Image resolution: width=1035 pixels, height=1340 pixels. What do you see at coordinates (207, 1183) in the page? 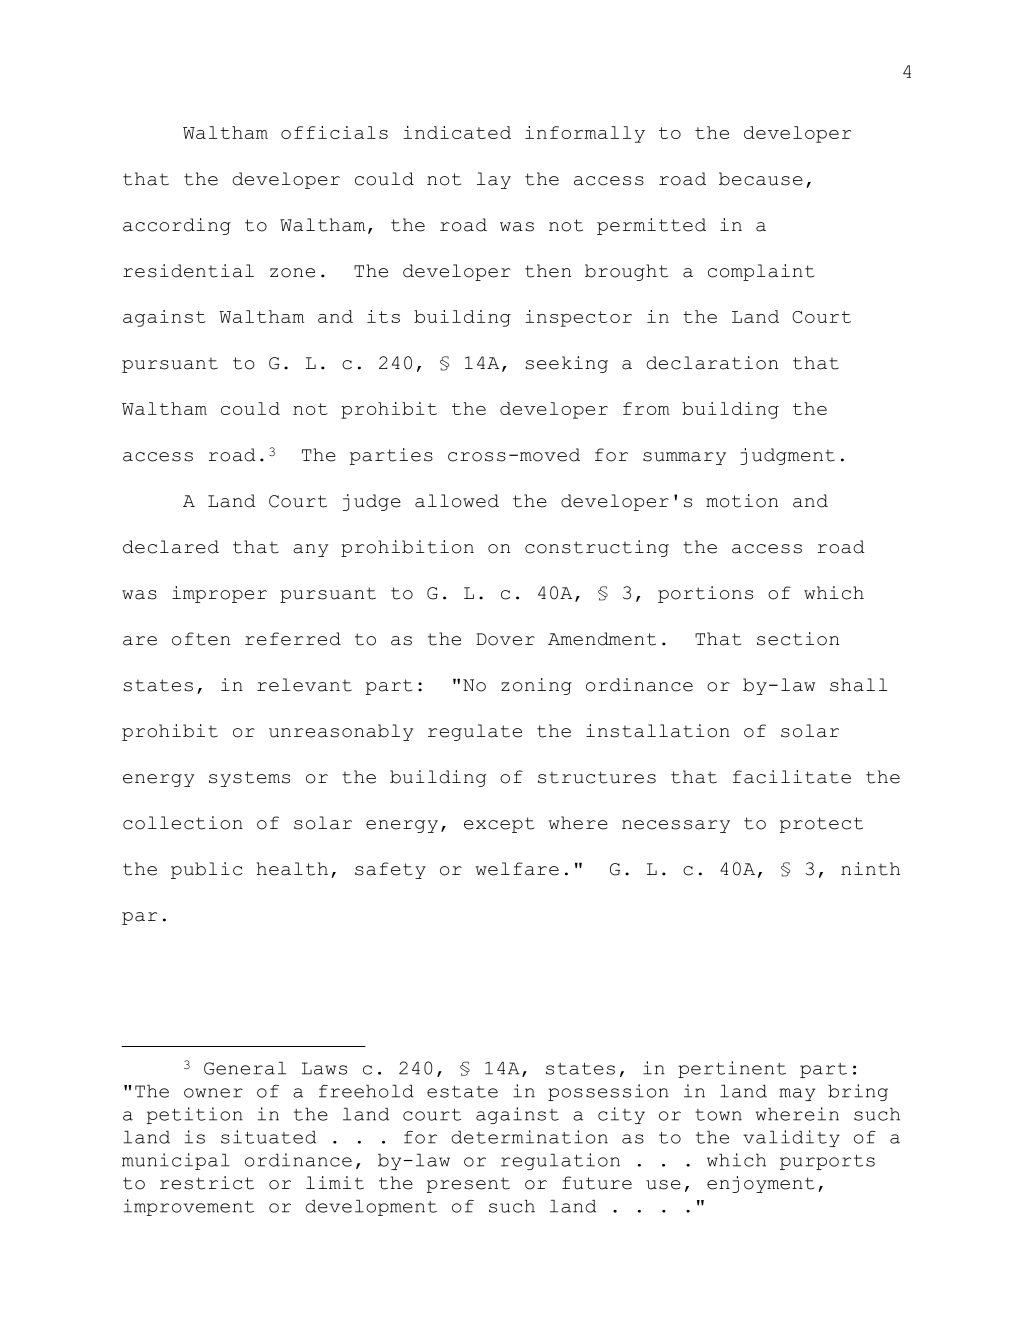
I see `restrict` at bounding box center [207, 1183].
